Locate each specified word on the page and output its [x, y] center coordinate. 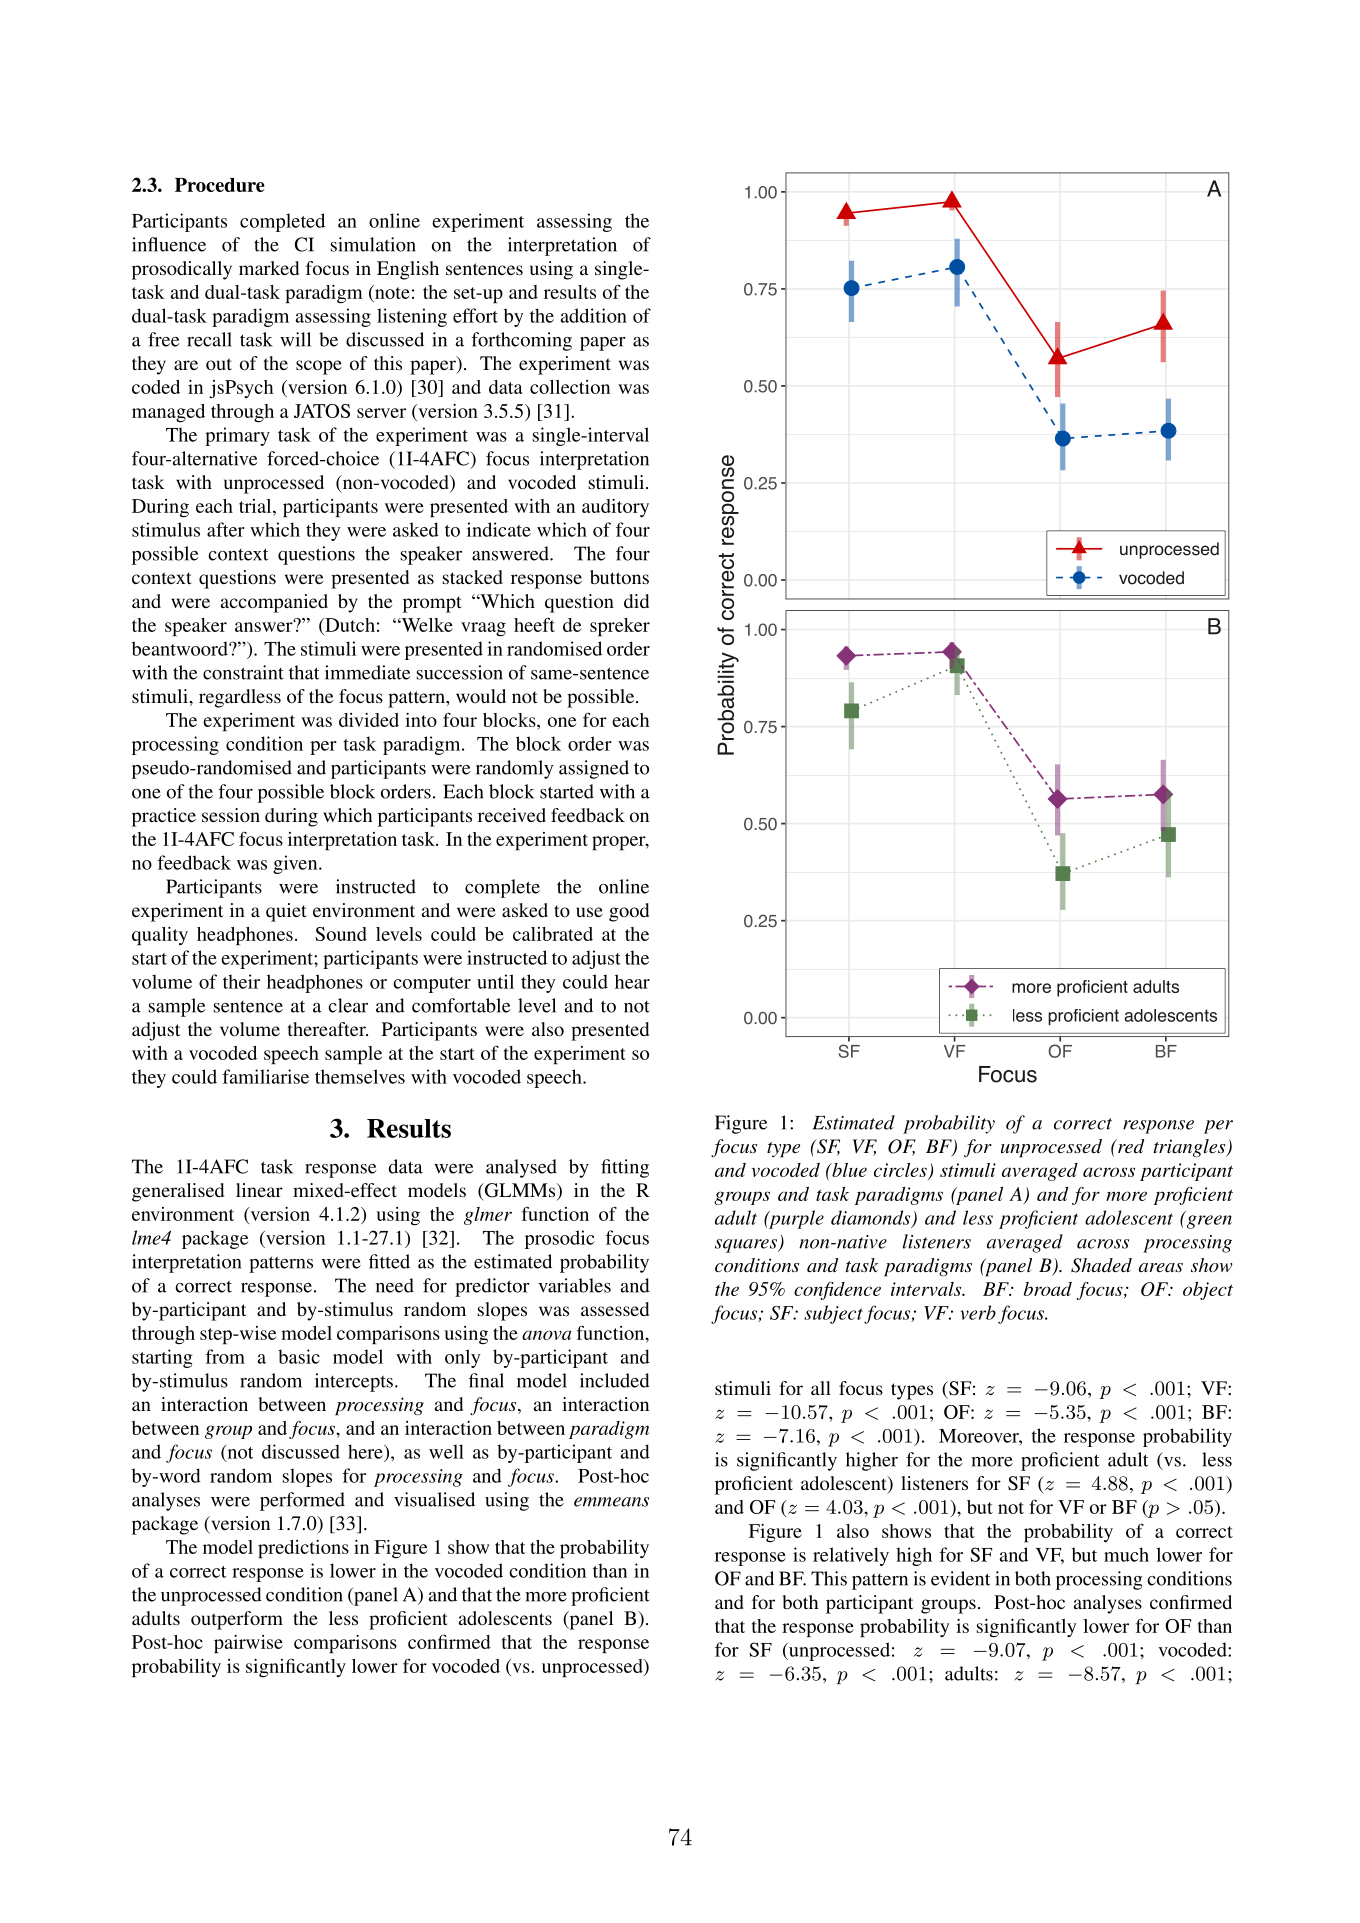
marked [269, 268]
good [629, 912]
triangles [1191, 1148]
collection [570, 387]
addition [594, 315]
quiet [286, 912]
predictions [303, 1549]
